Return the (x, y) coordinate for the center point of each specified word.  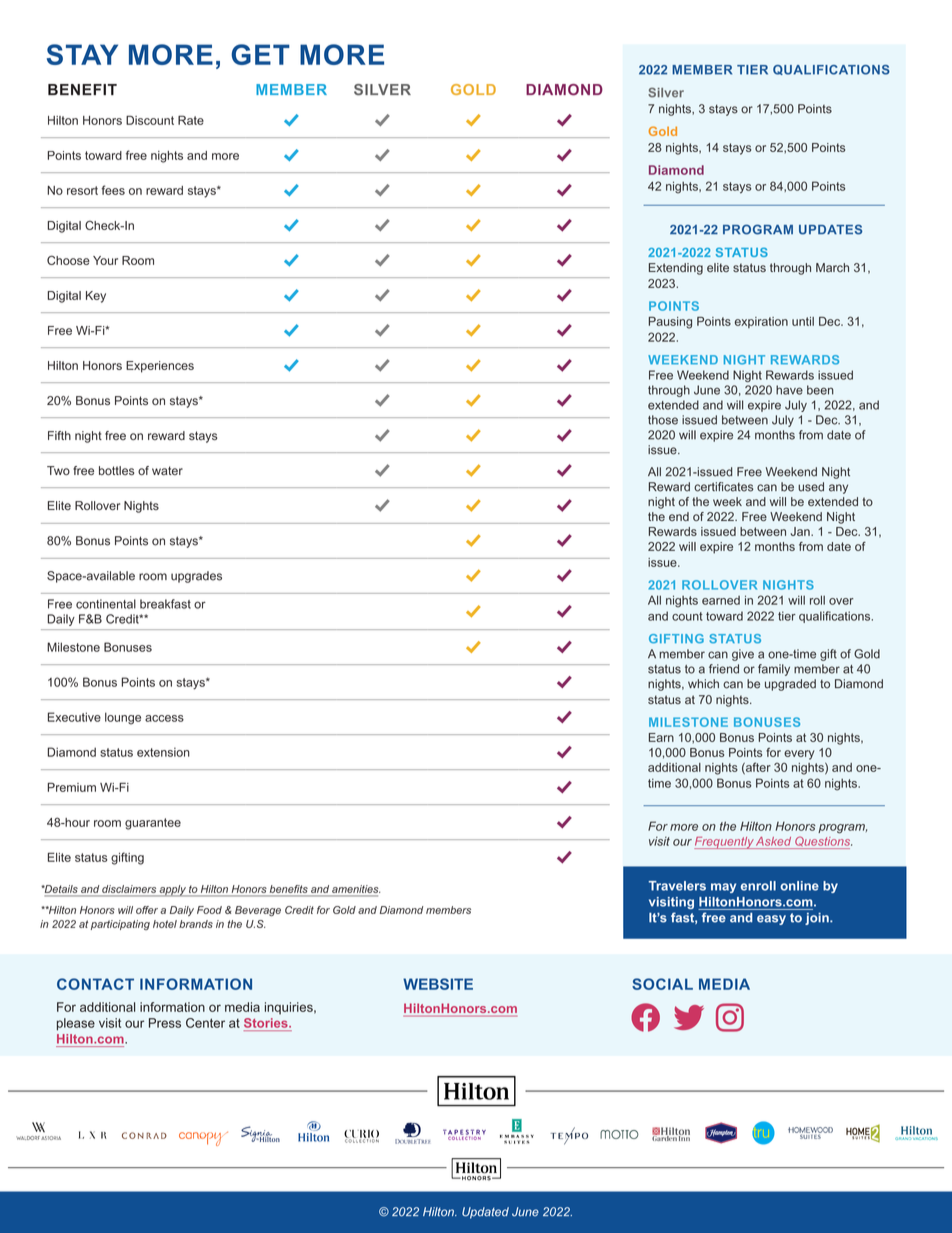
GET (260, 54)
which (703, 684)
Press (165, 1023)
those (663, 420)
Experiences (160, 367)
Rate (191, 120)
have (789, 390)
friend (724, 669)
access (164, 718)
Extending (676, 269)
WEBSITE (438, 984)
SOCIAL (662, 984)
